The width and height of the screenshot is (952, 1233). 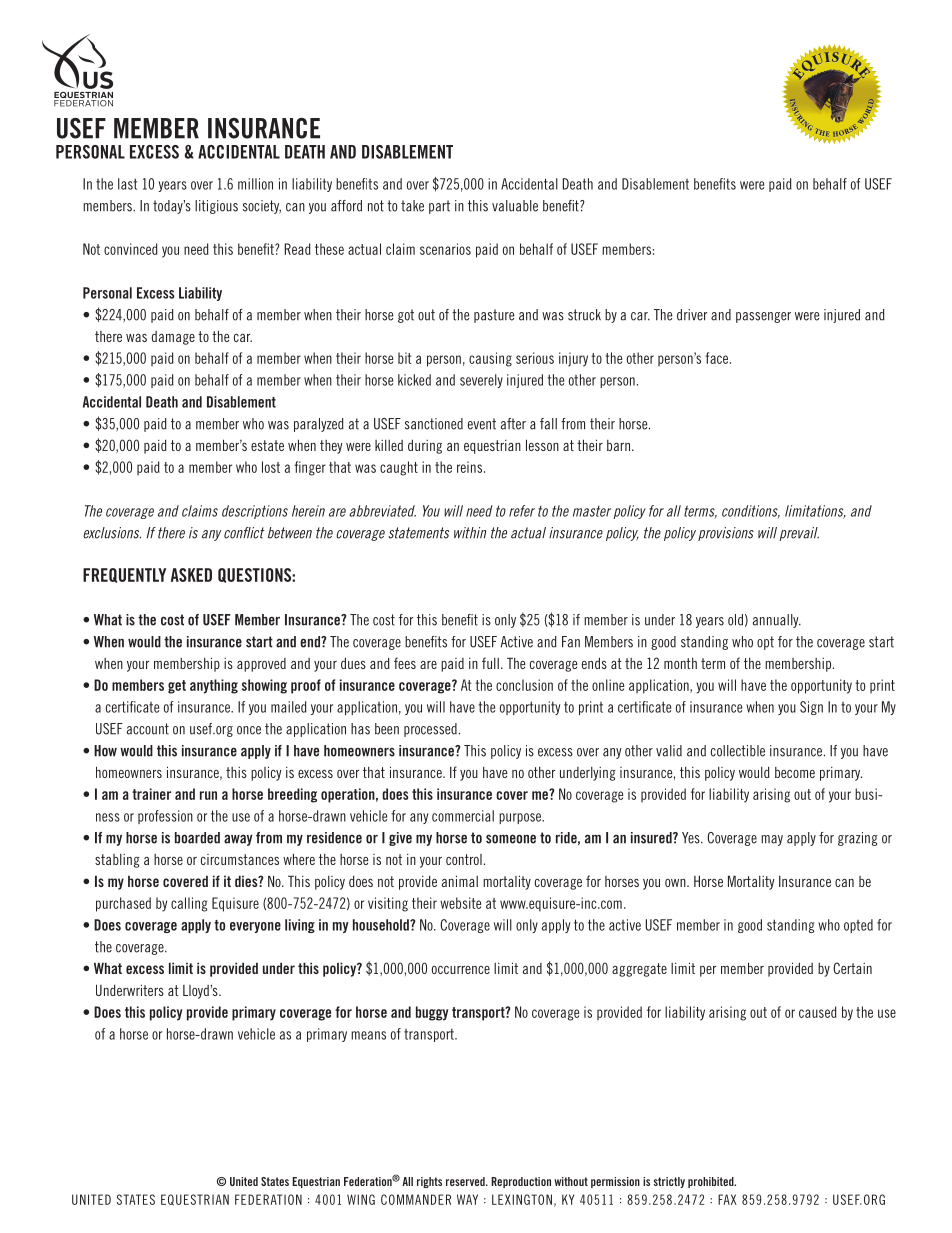 What do you see at coordinates (416, 1199) in the screenshot?
I see `COMMANDER` at bounding box center [416, 1199].
